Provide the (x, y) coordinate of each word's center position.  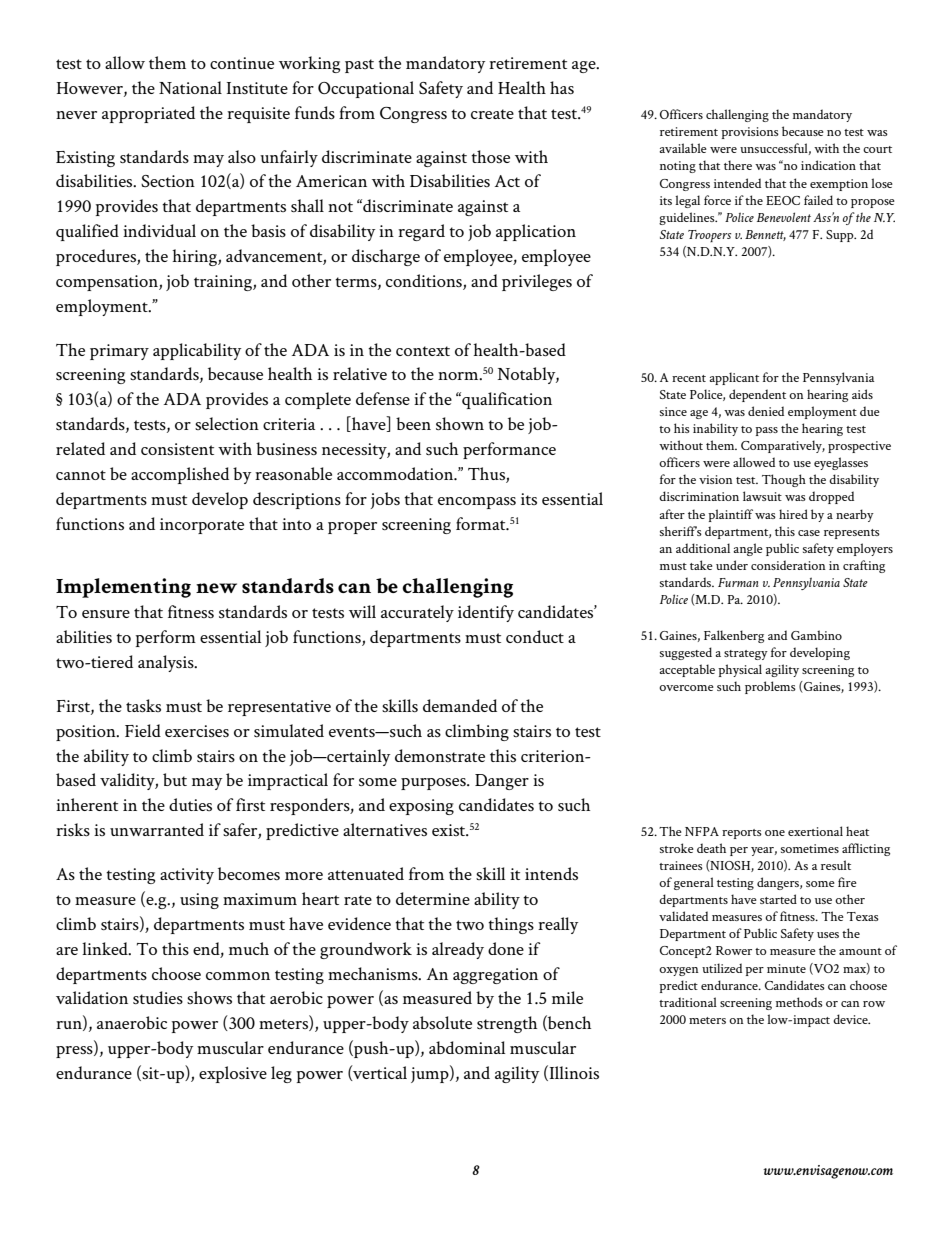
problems (770, 687)
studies (158, 997)
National (190, 87)
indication (828, 165)
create (492, 114)
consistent (177, 449)
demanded (460, 705)
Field (143, 730)
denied (766, 411)
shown (460, 423)
